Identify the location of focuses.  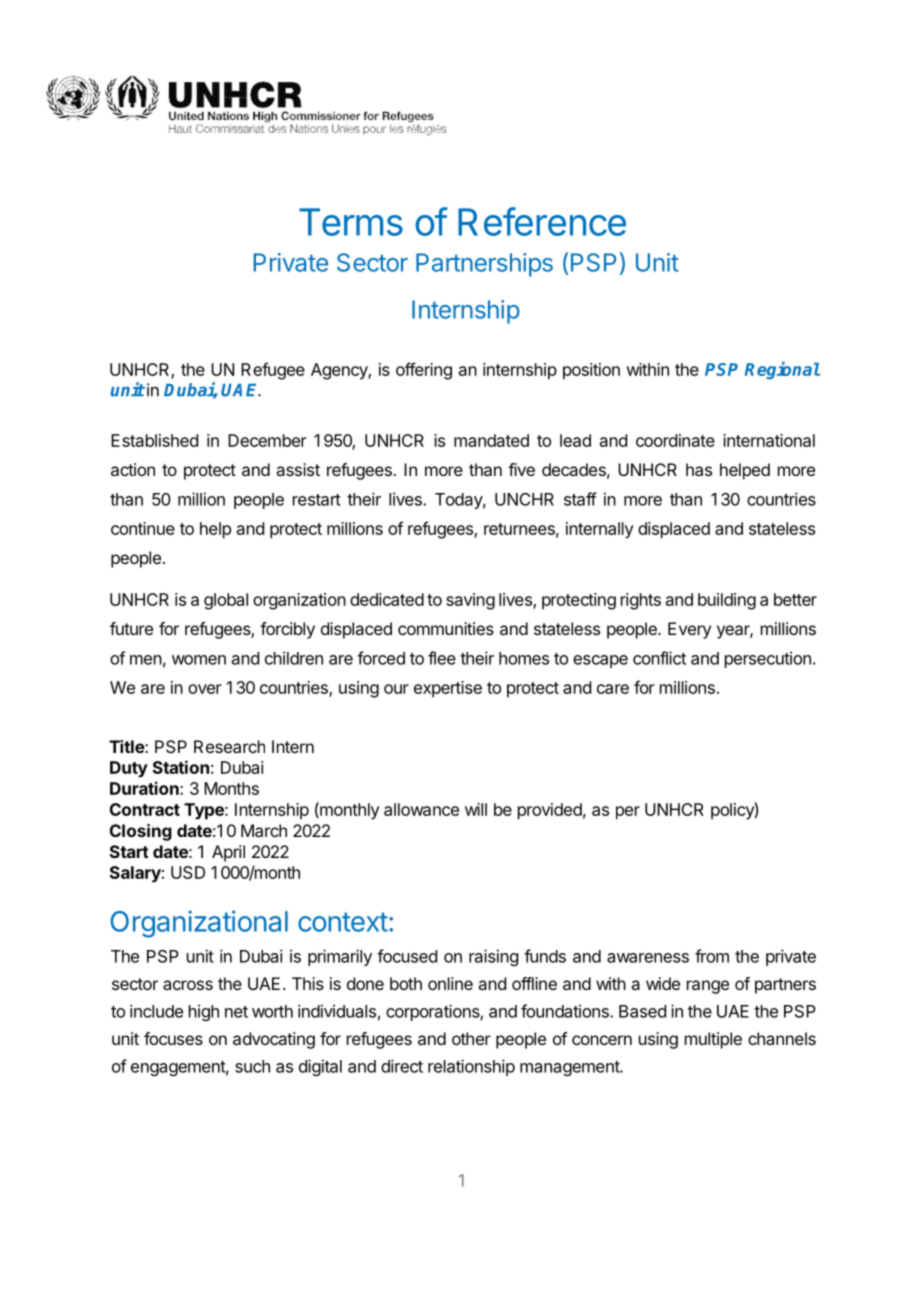
(173, 1038).
